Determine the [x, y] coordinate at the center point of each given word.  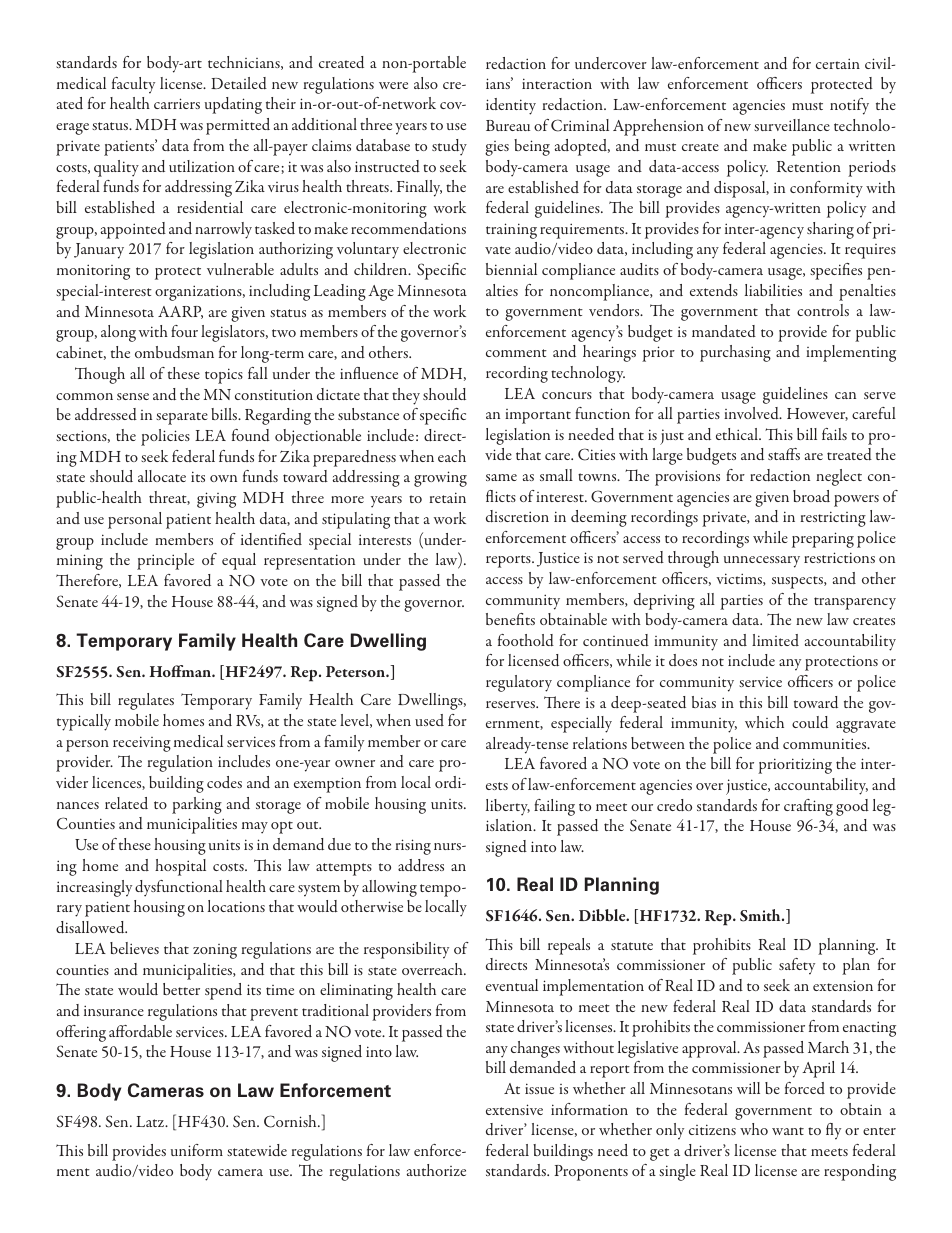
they [406, 396]
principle [165, 561]
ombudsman [174, 352]
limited [775, 640]
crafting [808, 807]
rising [413, 847]
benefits [510, 619]
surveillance [792, 125]
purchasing [735, 353]
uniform [197, 1150]
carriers [177, 103]
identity [511, 106]
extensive [514, 1109]
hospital [180, 867]
